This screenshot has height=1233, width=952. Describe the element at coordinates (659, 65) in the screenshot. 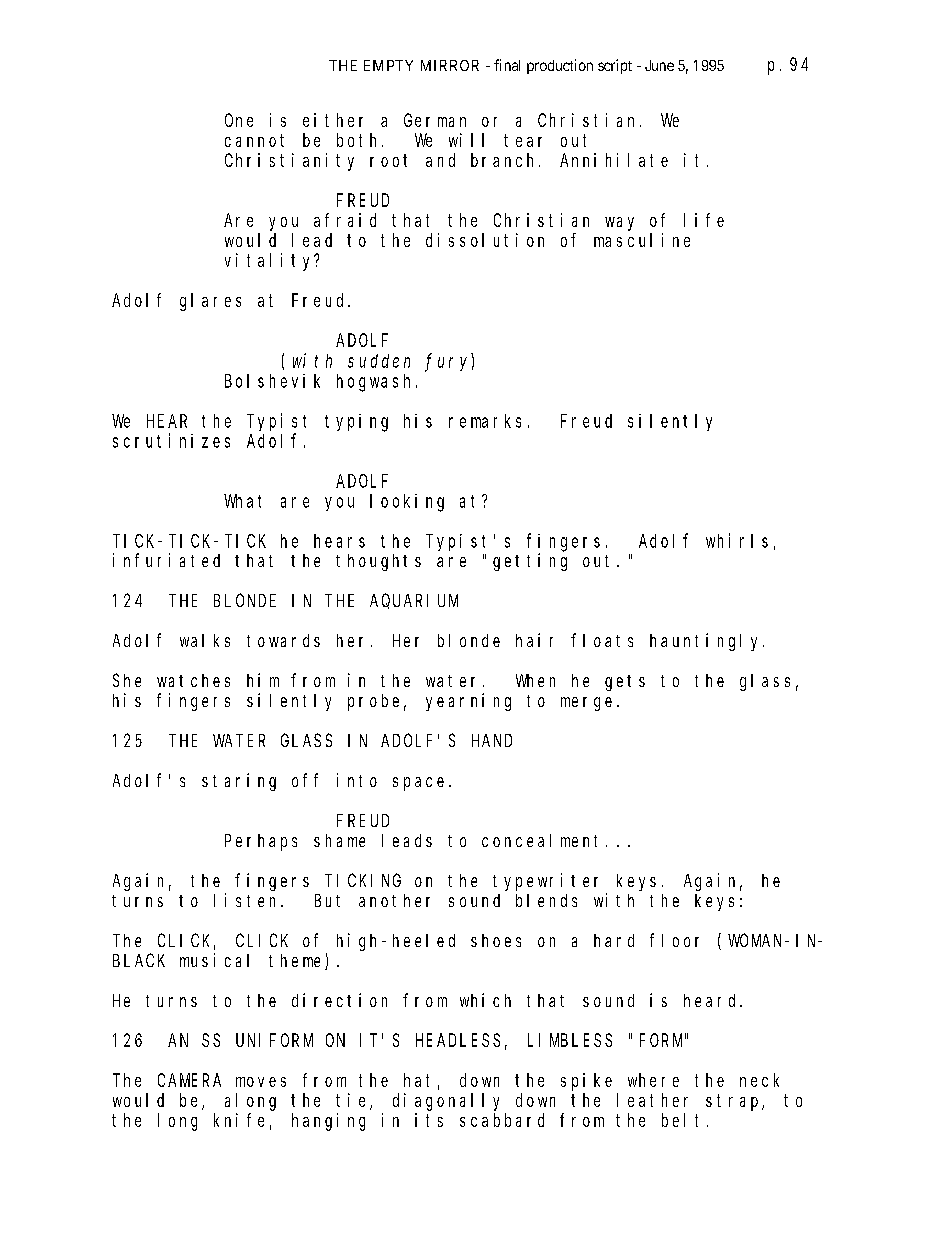

I see `June` at that location.
